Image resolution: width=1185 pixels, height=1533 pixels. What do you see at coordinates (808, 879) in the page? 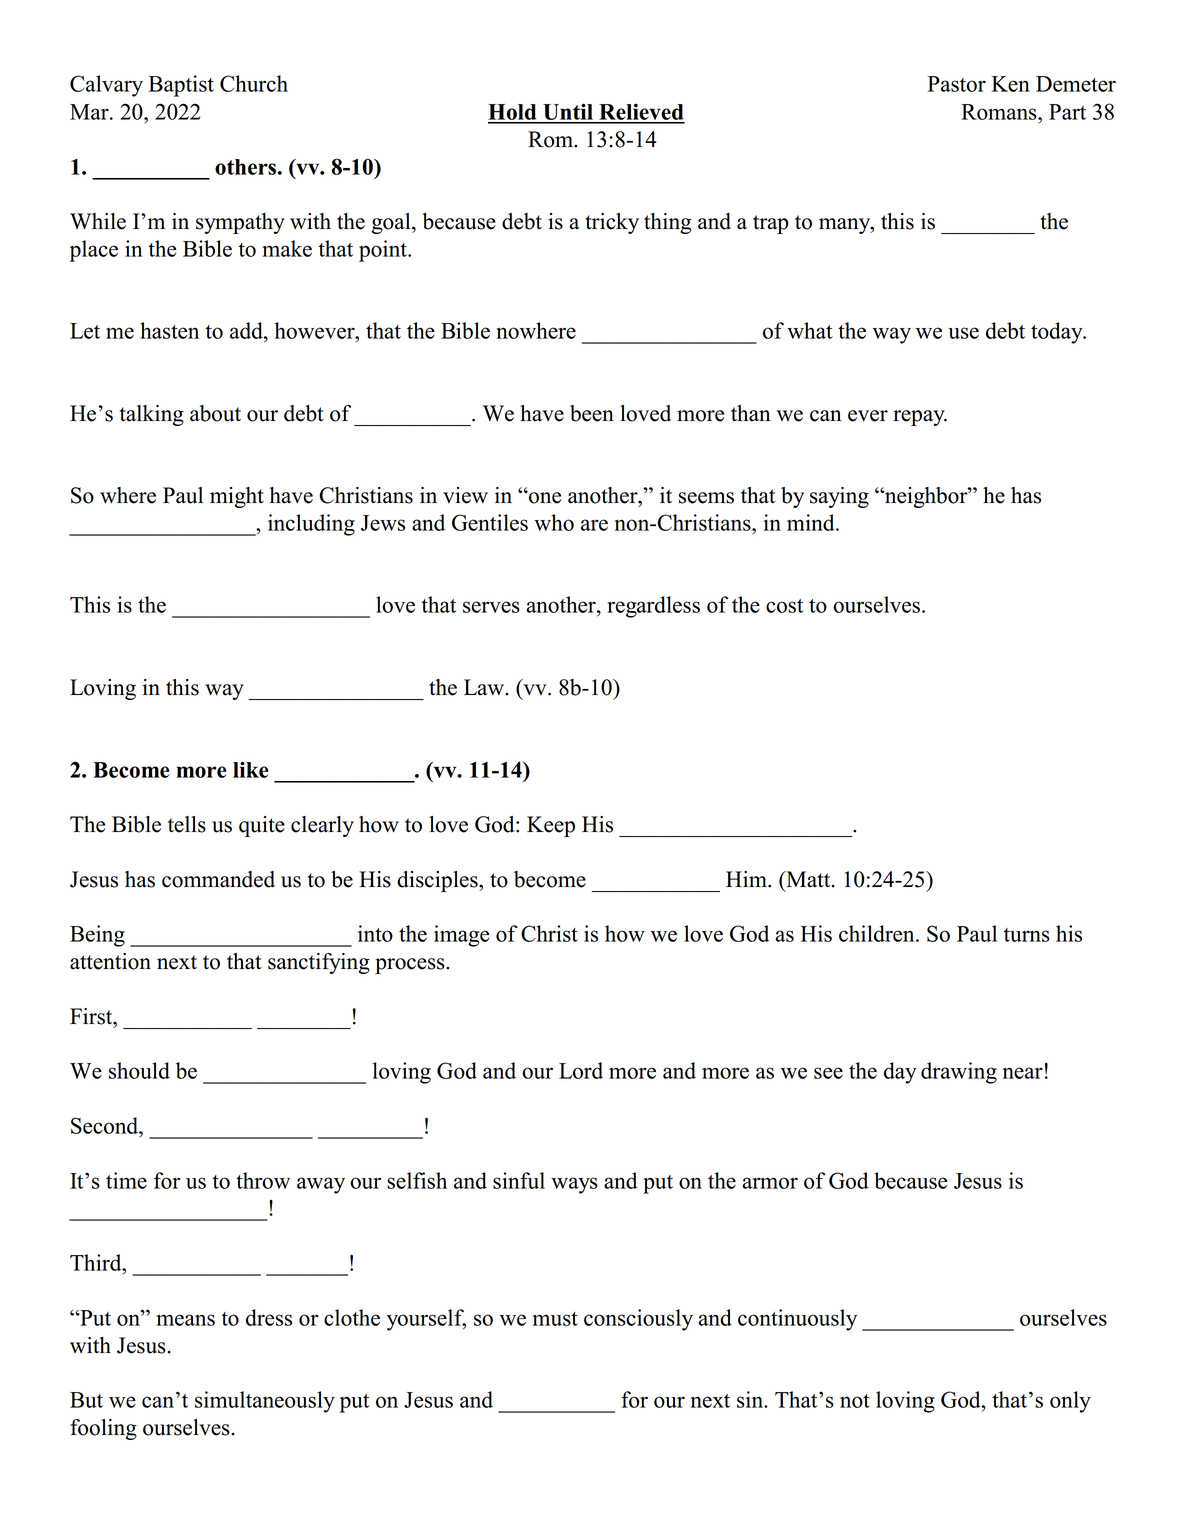
I see `Matt` at bounding box center [808, 879].
